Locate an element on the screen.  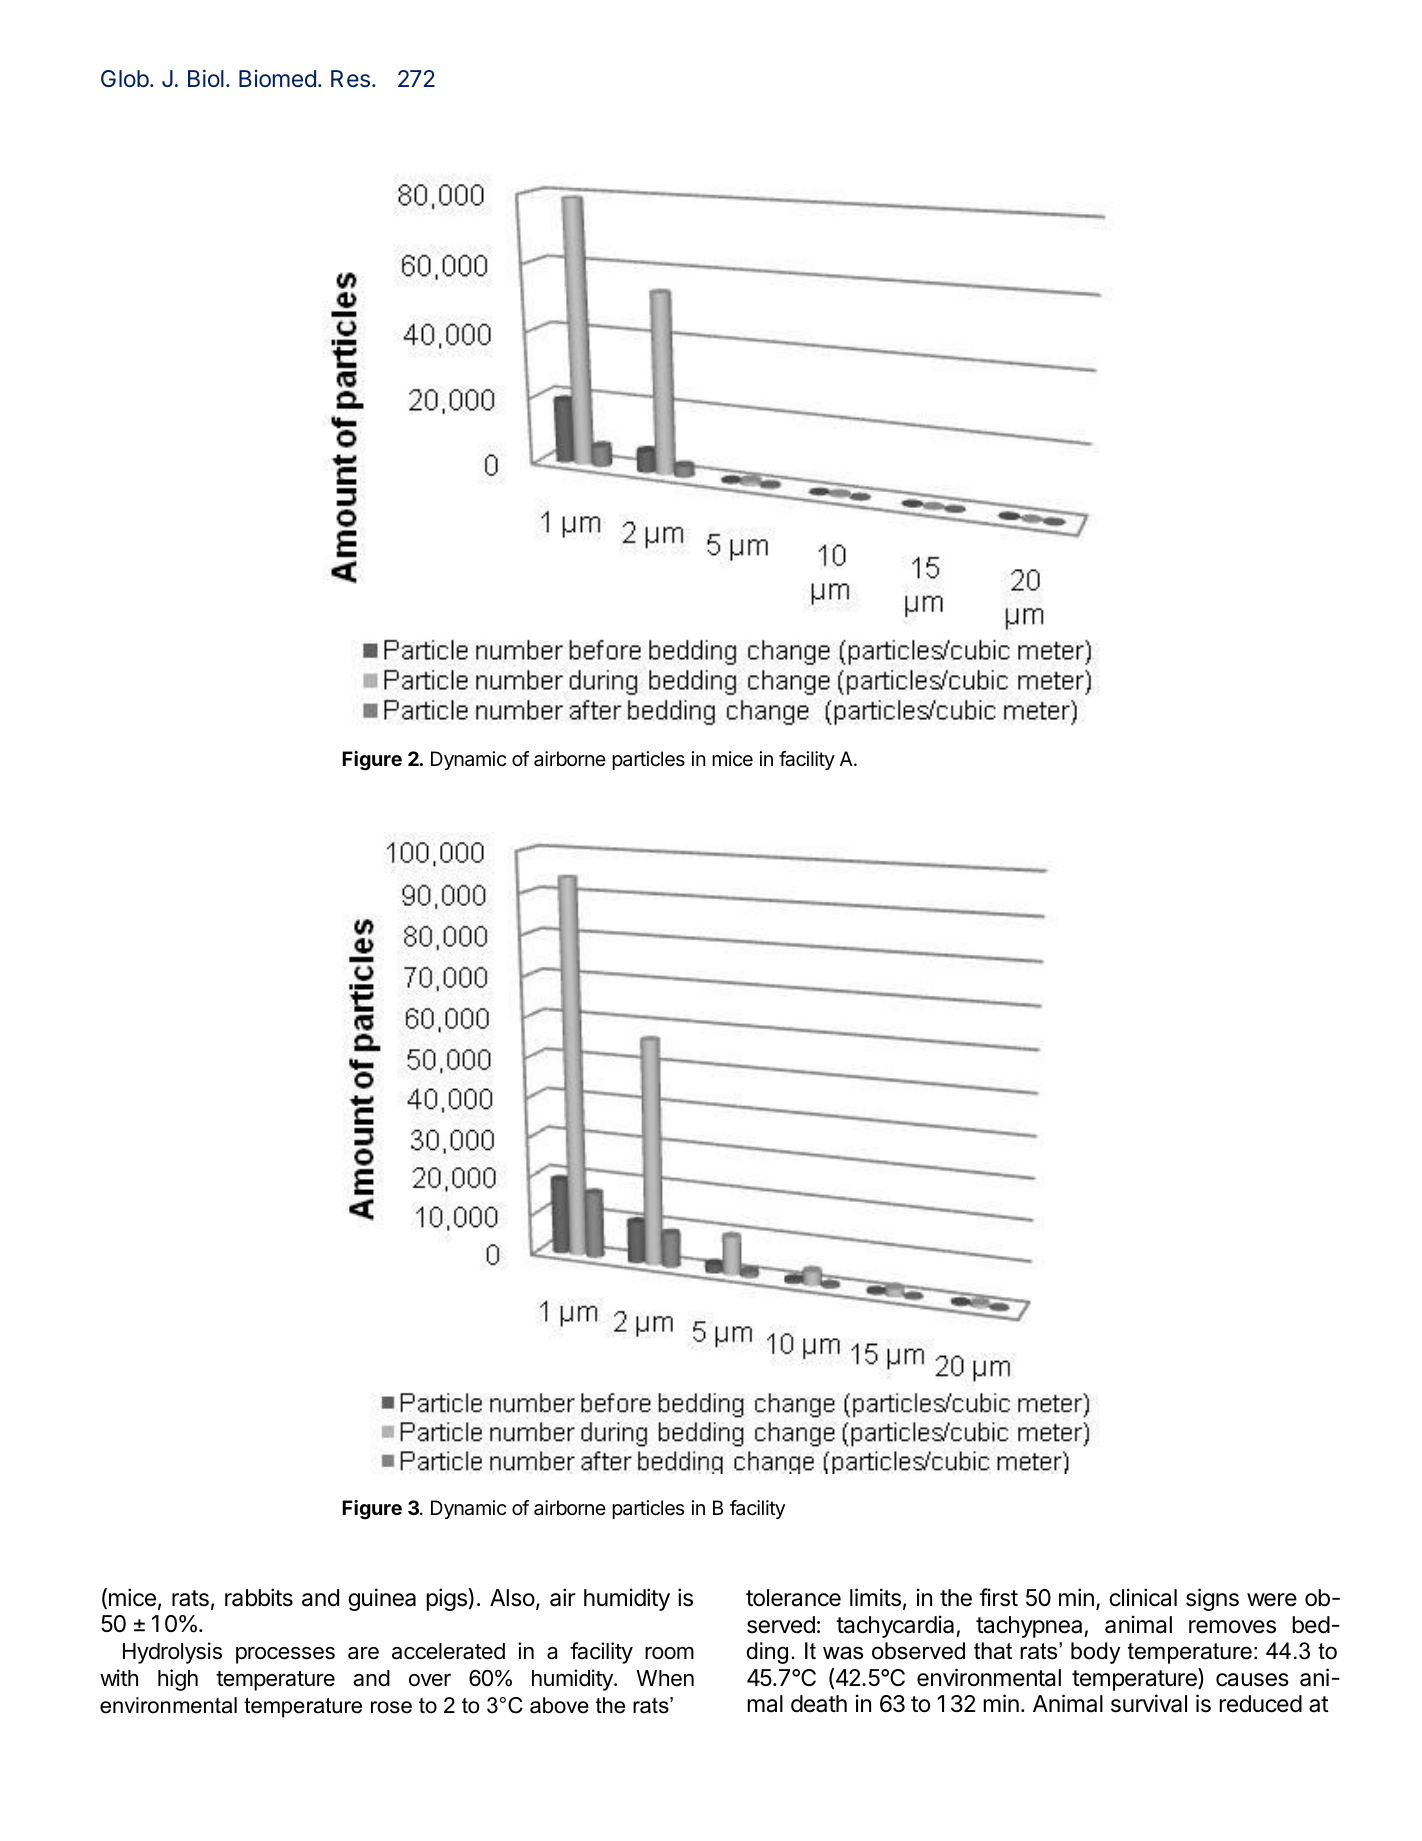
signs is located at coordinates (1212, 1599).
